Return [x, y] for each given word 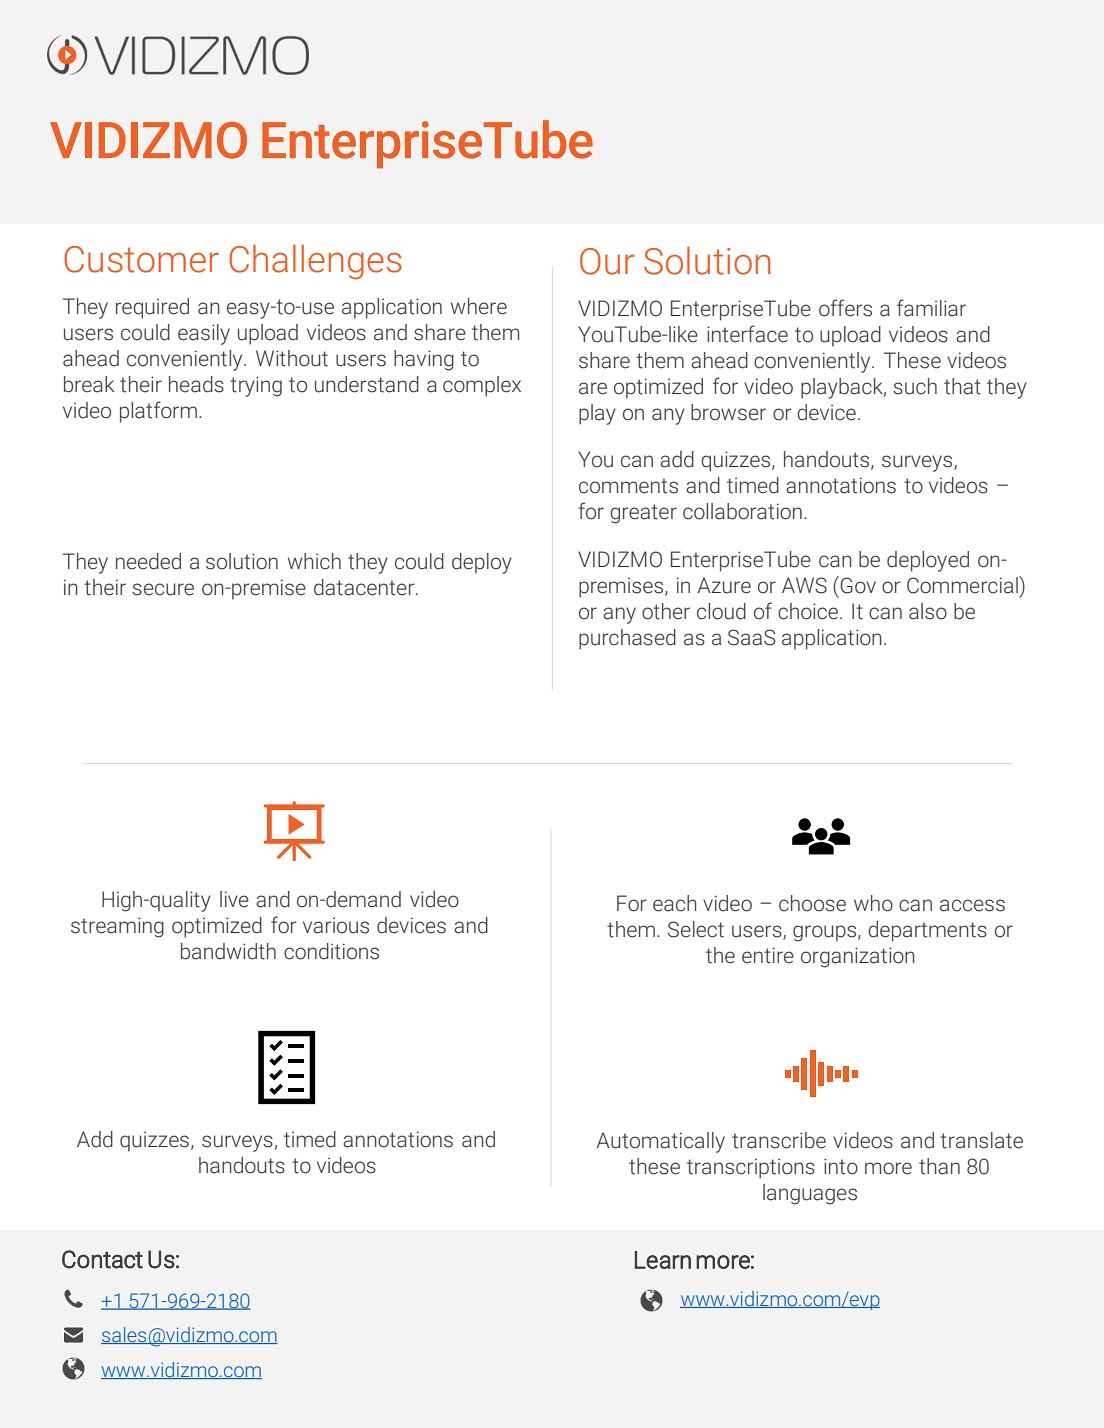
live [234, 899]
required [152, 308]
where [479, 306]
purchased [627, 639]
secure [163, 589]
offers [845, 308]
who [873, 903]
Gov [858, 585]
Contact [102, 1259]
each [675, 903]
